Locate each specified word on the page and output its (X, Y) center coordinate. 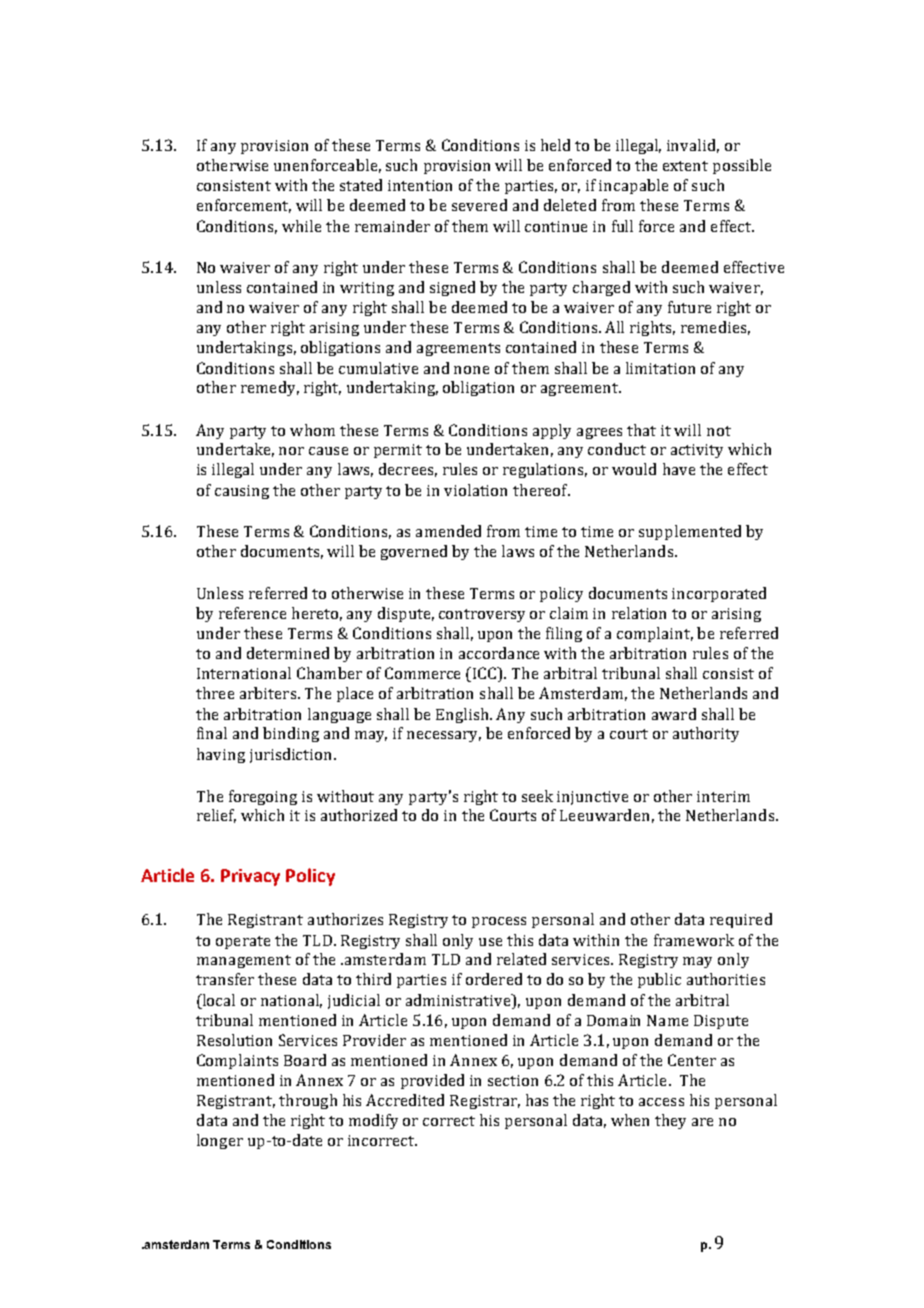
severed (479, 205)
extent (685, 166)
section (513, 1080)
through (308, 1101)
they (670, 1121)
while (301, 226)
